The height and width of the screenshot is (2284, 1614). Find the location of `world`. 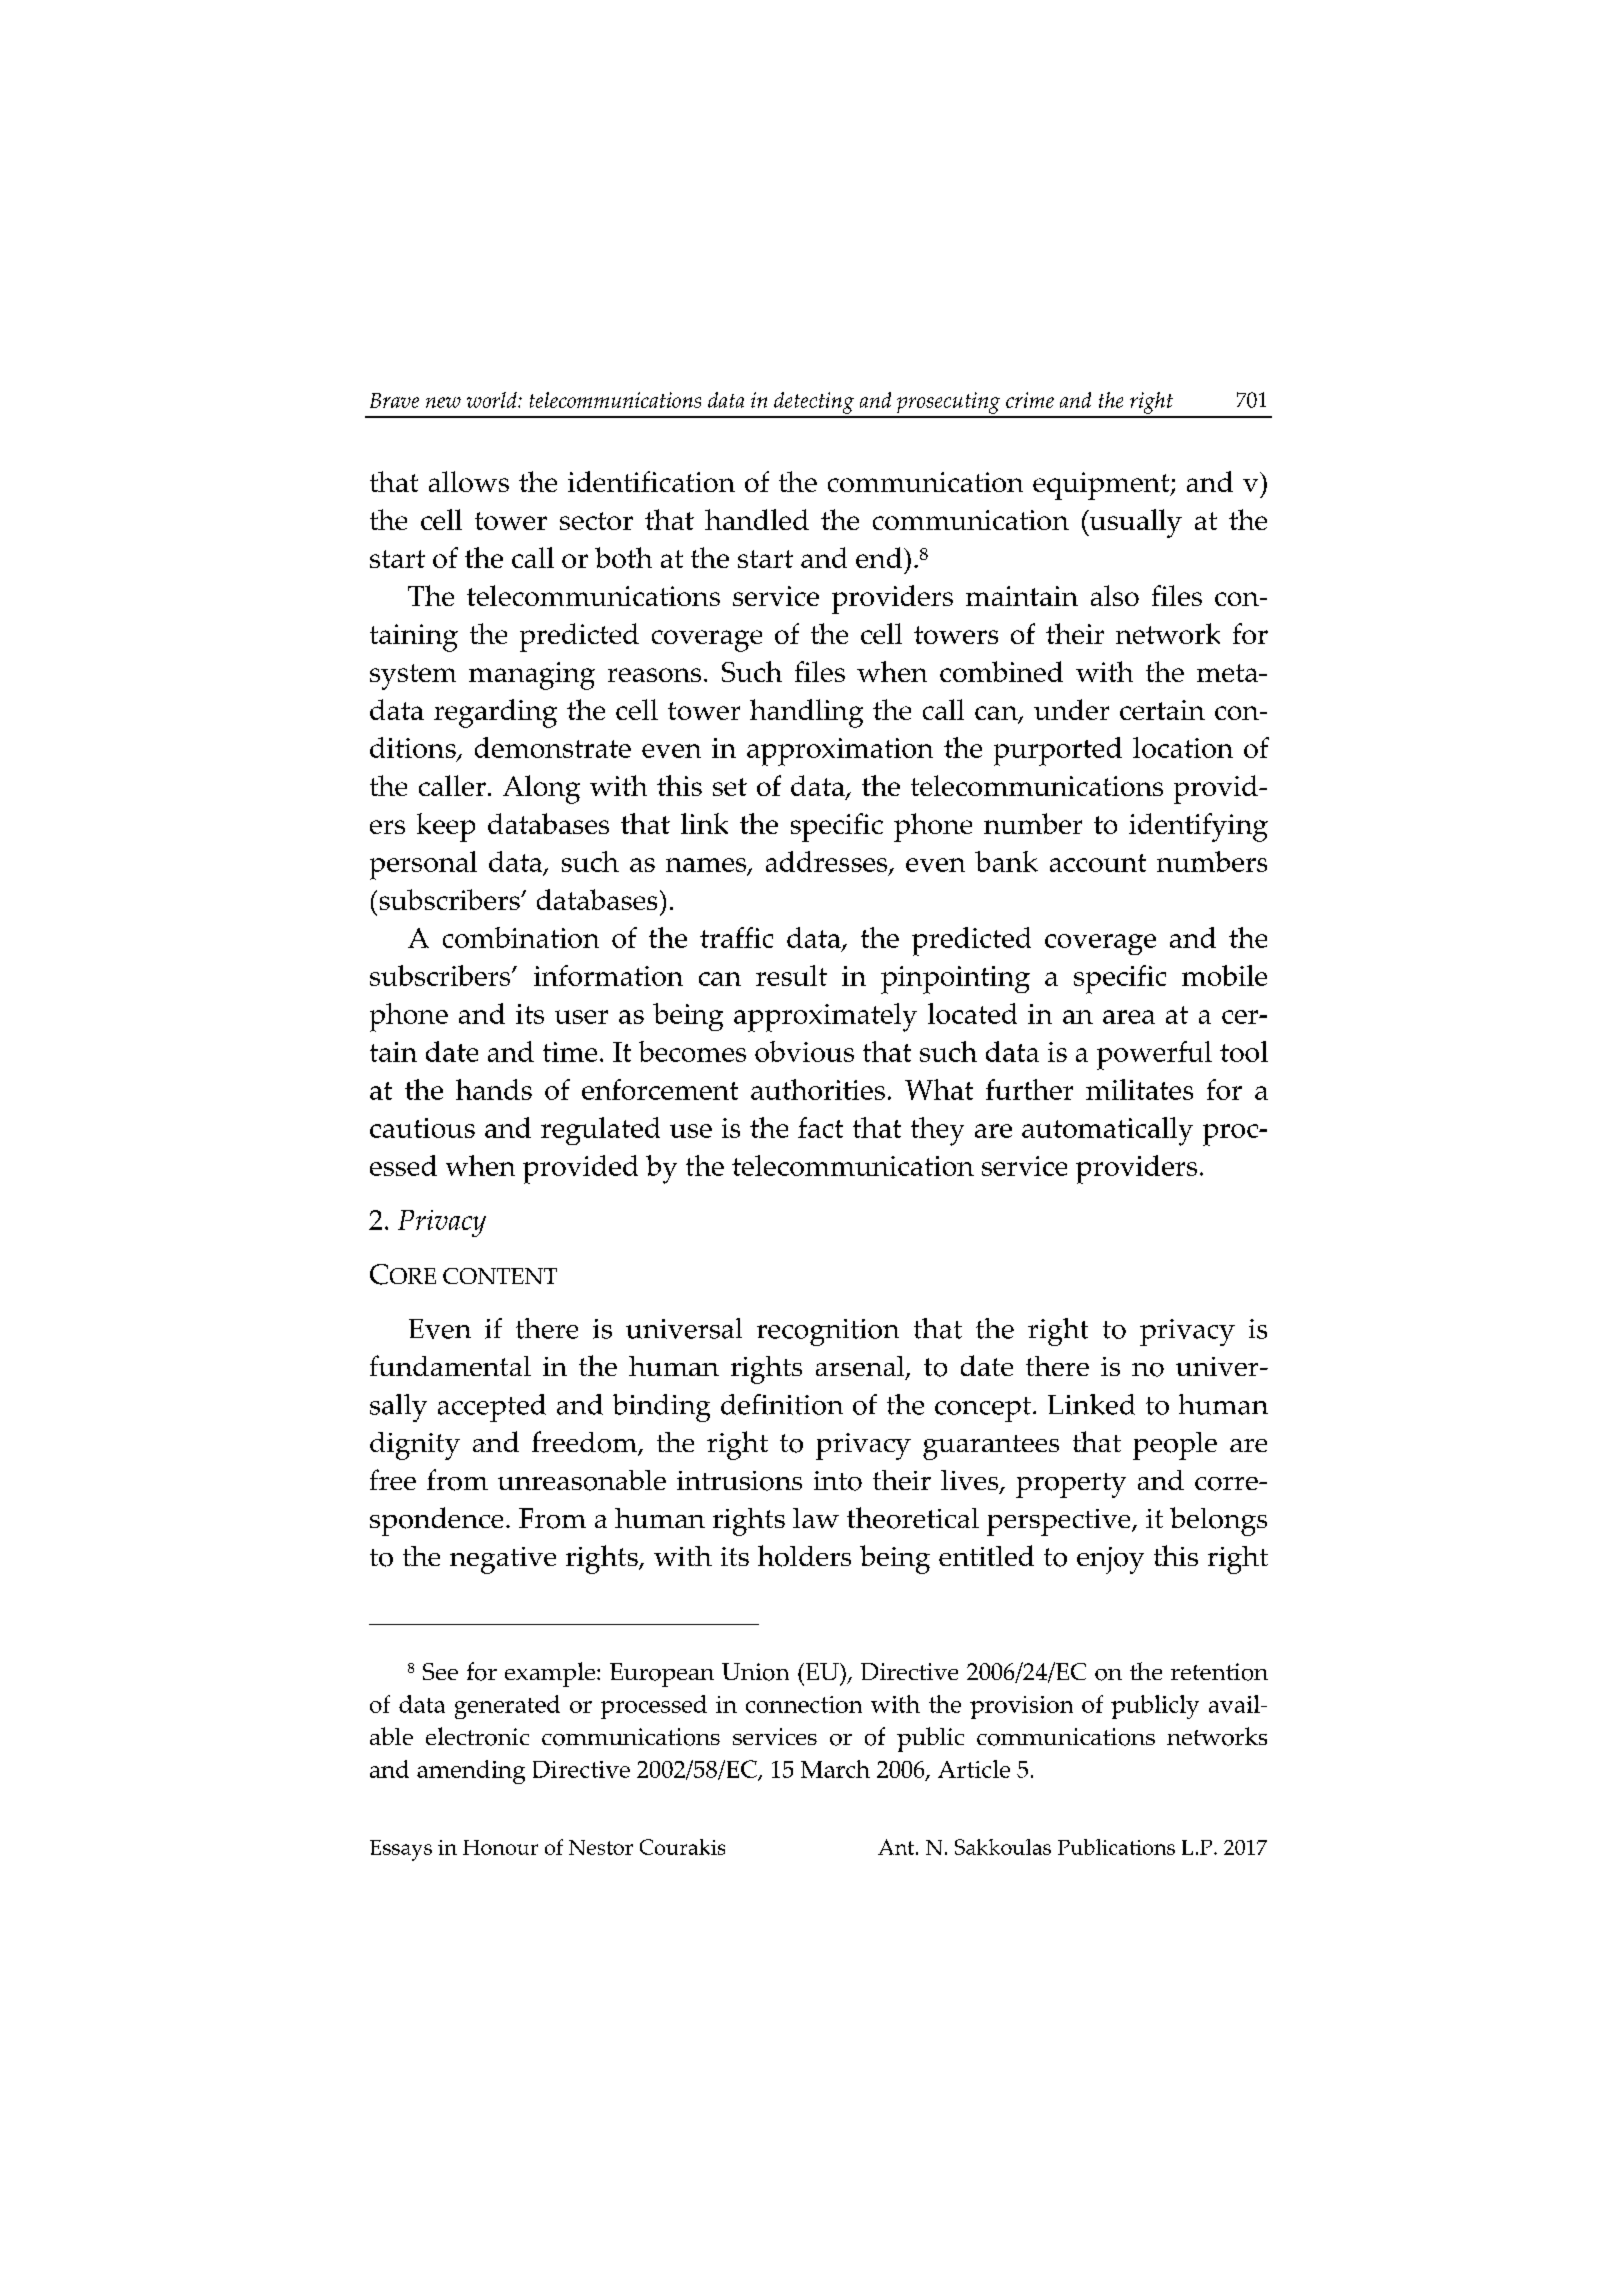

world is located at coordinates (493, 400).
